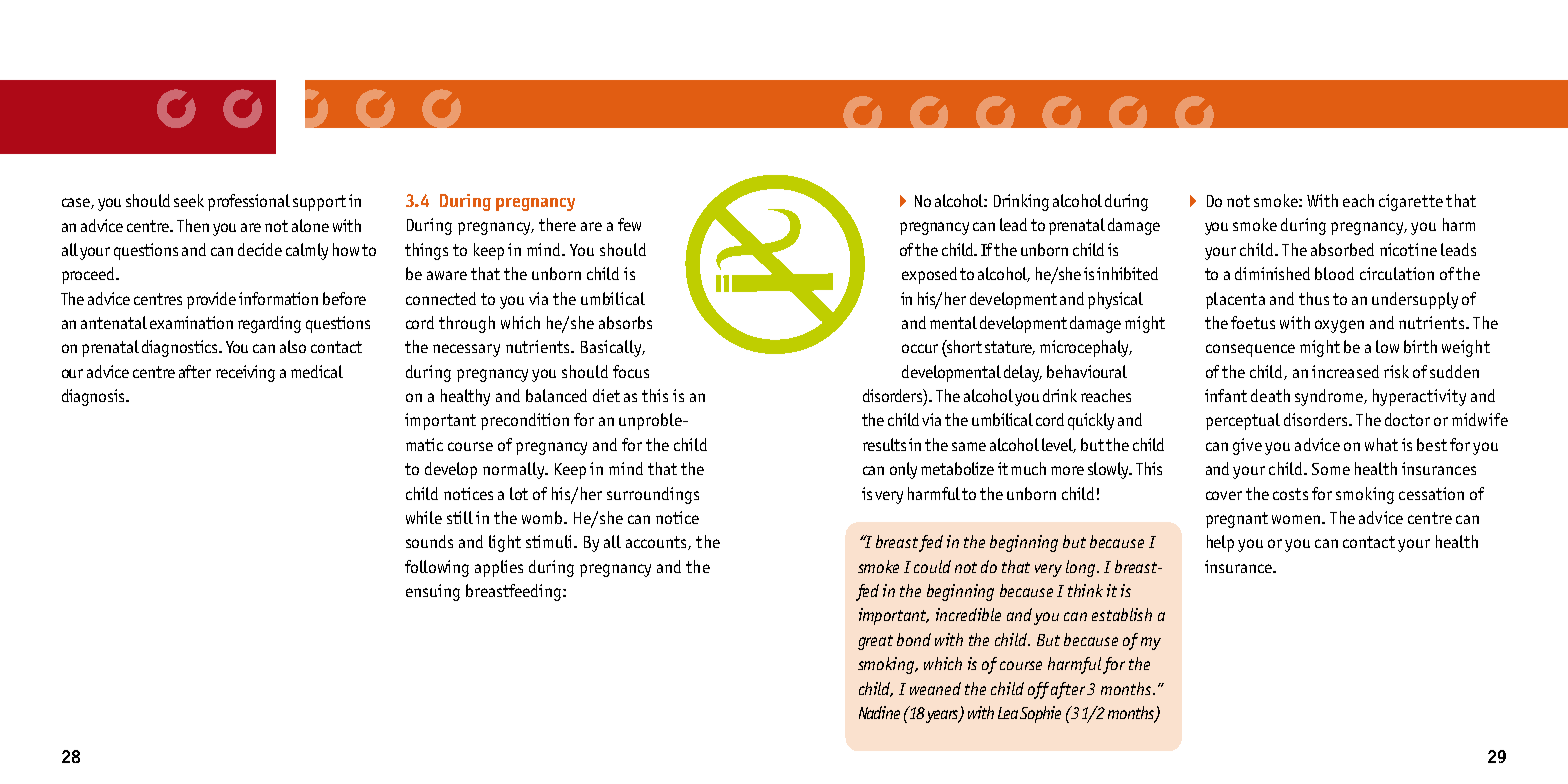  I want to click on Some, so click(1331, 469).
